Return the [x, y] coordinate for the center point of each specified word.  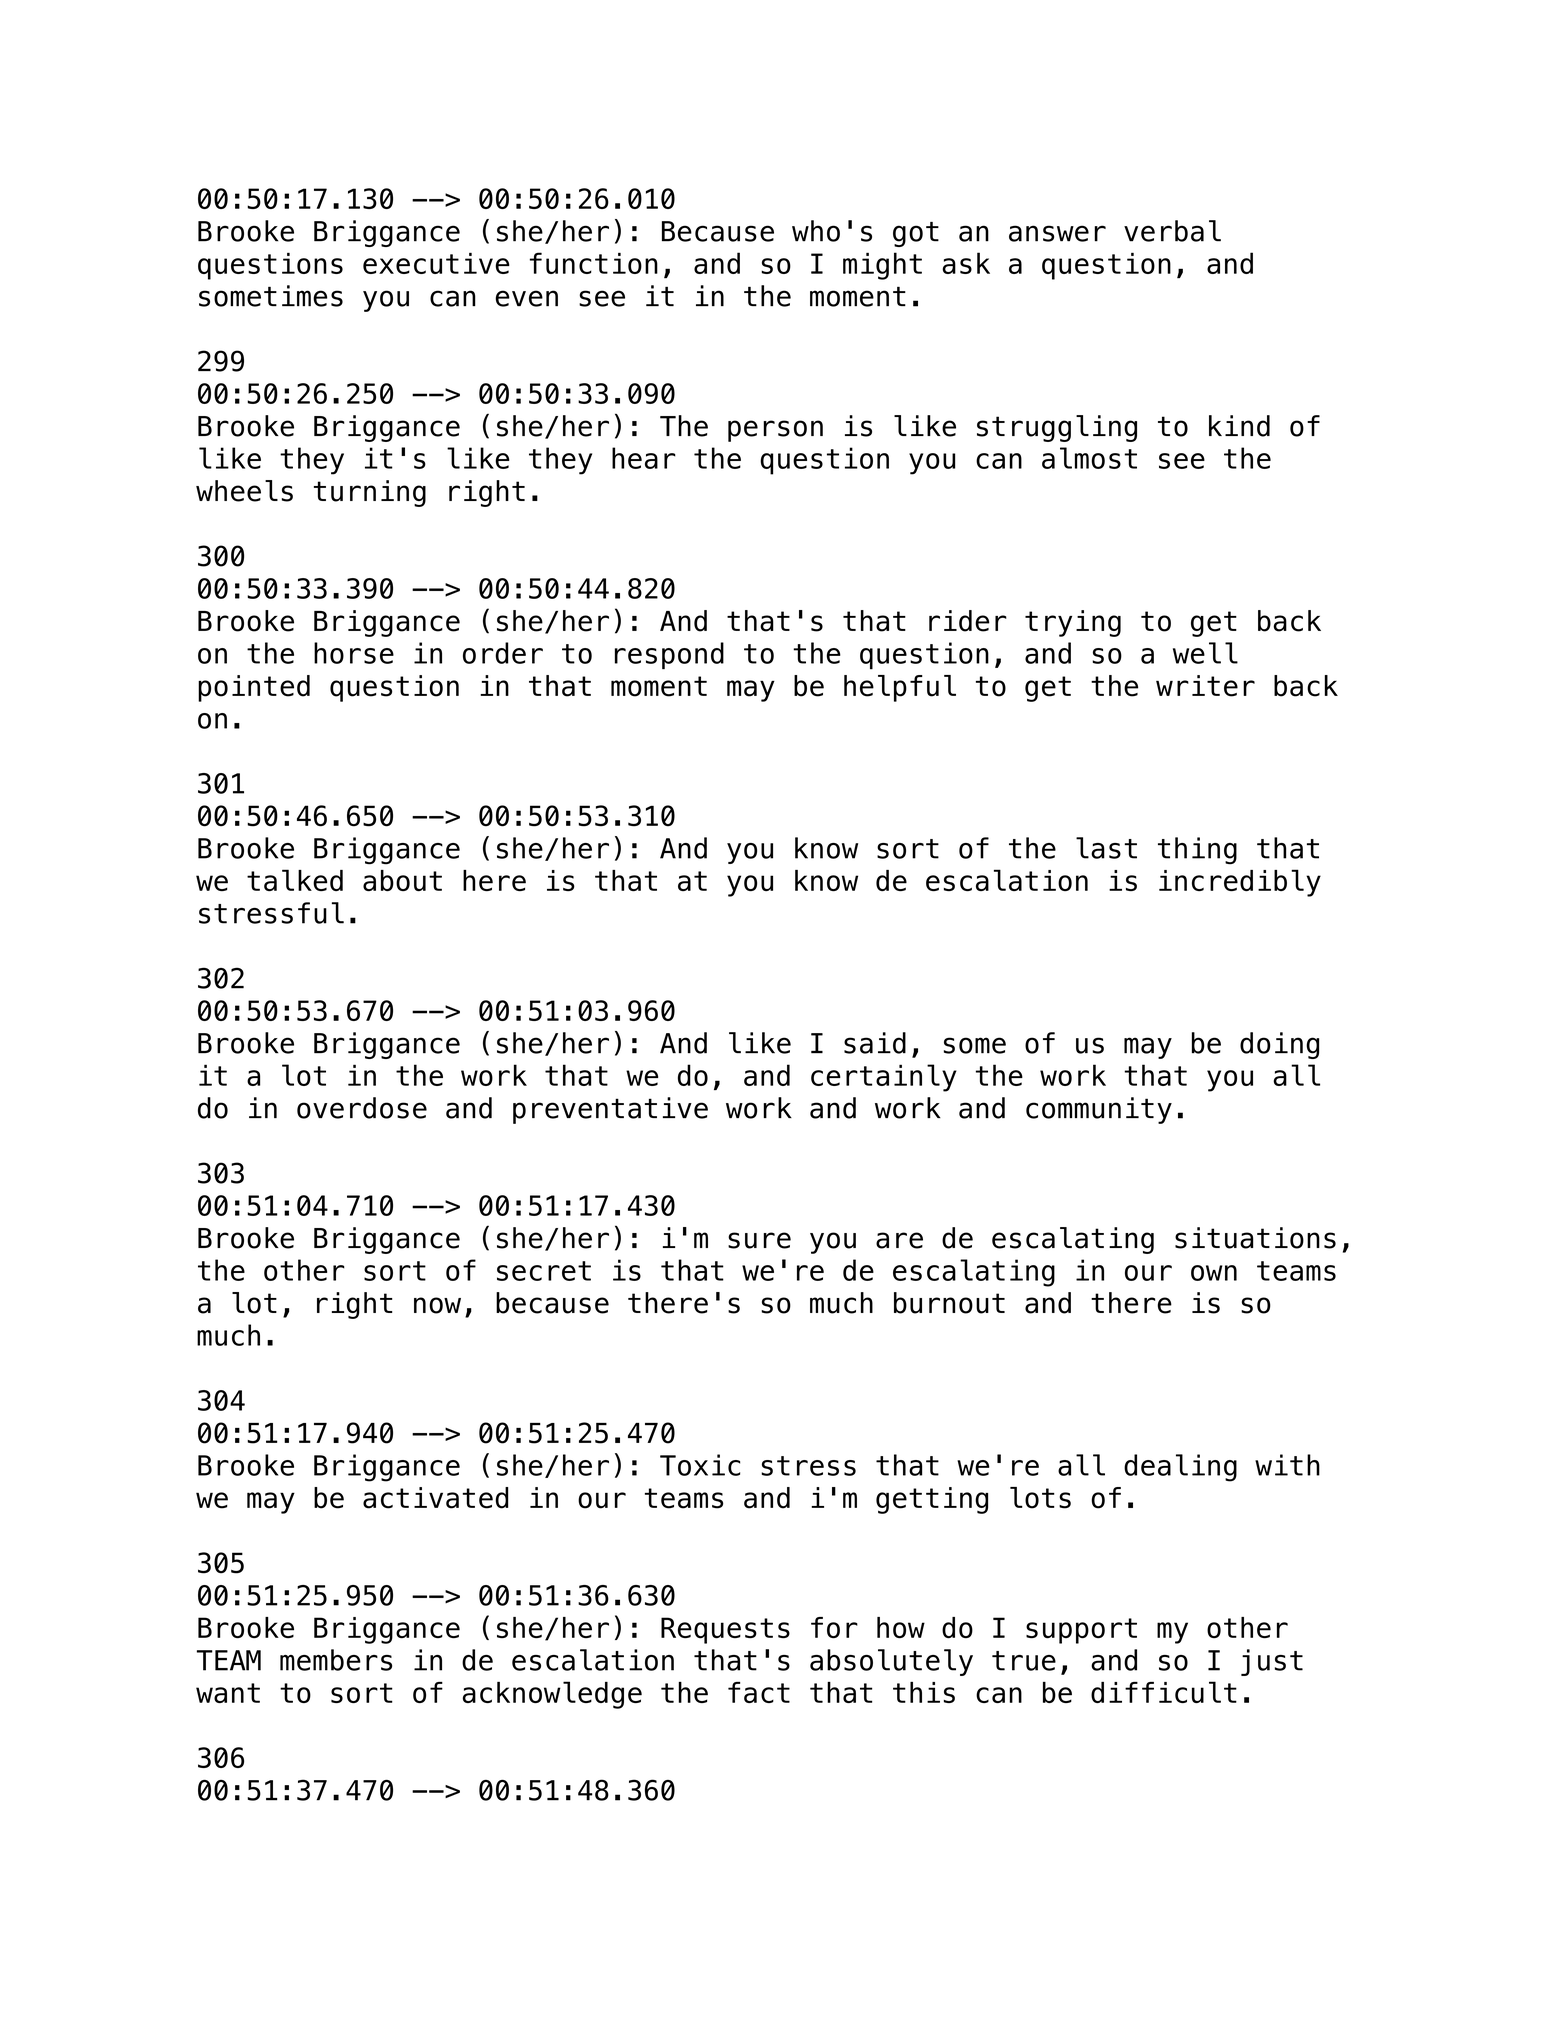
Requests [725, 1630]
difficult [1164, 1692]
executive [436, 263]
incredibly [1240, 883]
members [336, 1660]
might [882, 266]
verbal [1172, 231]
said [875, 1043]
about [402, 880]
